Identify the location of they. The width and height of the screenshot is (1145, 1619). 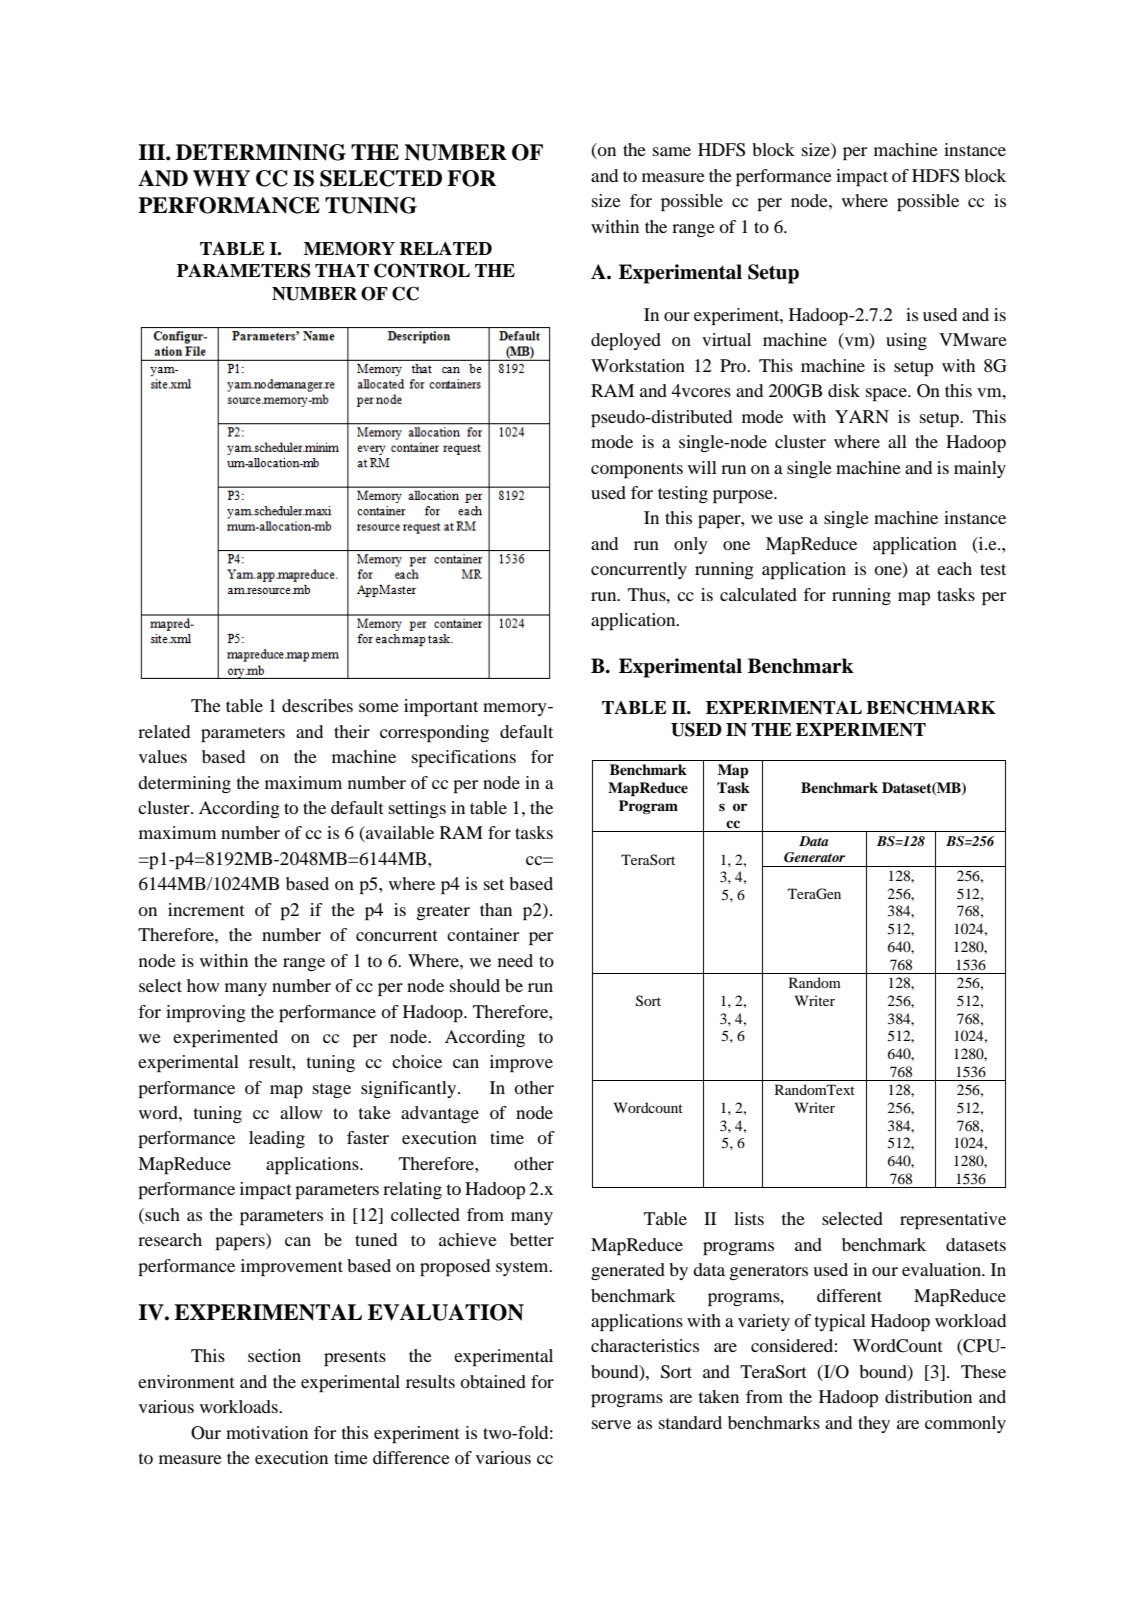
(874, 1424).
